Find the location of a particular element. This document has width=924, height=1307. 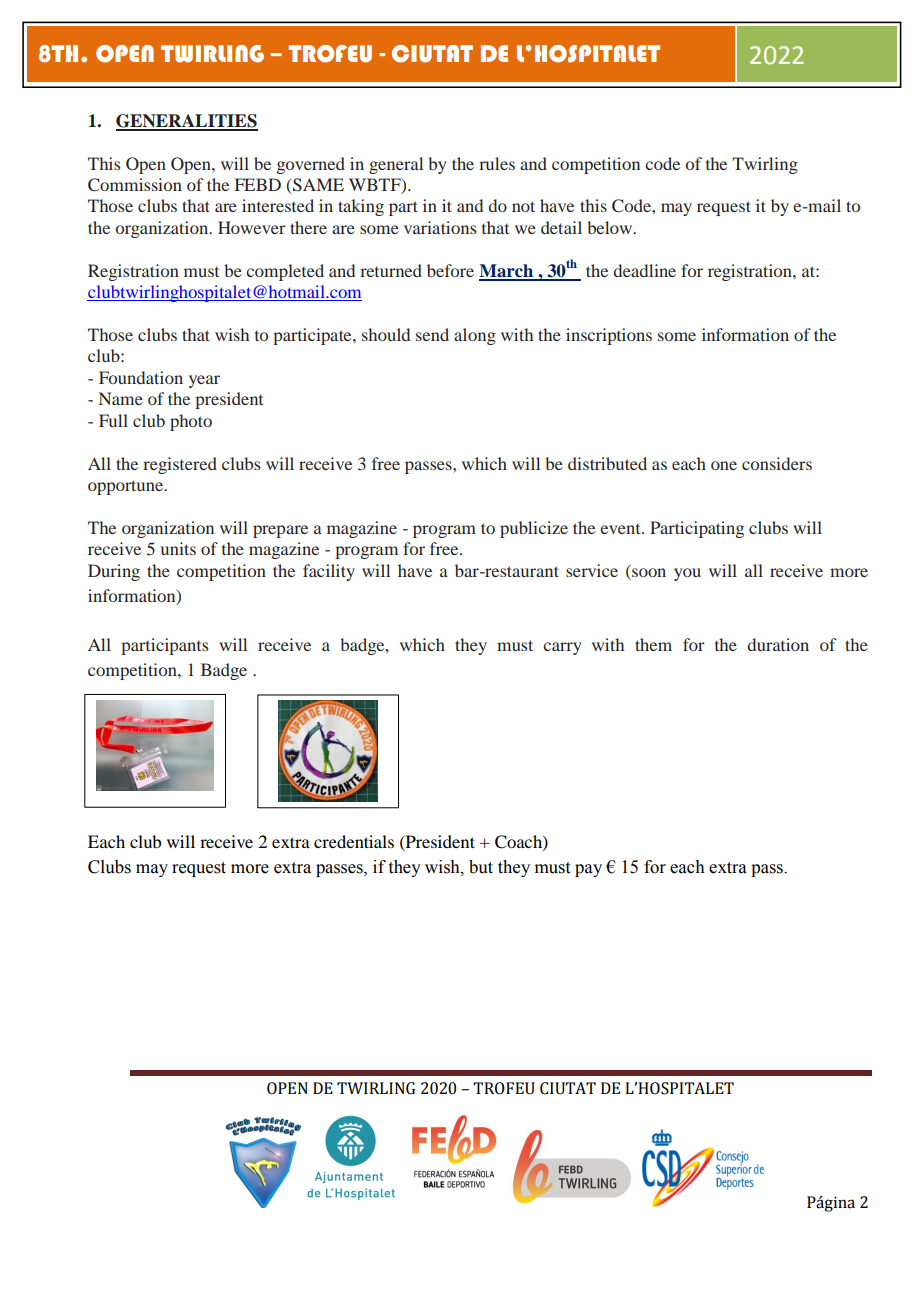

facility is located at coordinates (329, 572).
